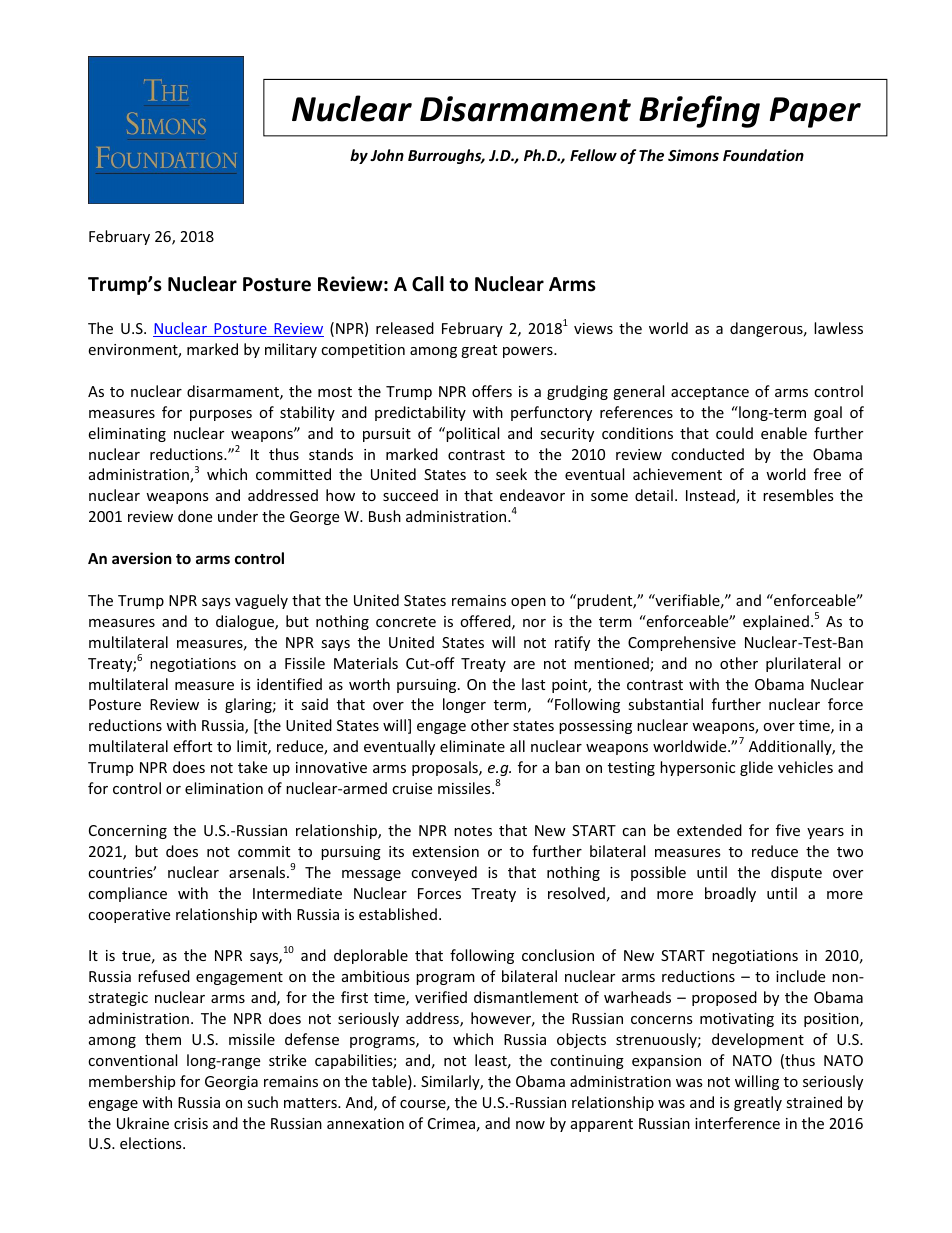  Describe the element at coordinates (534, 623) in the screenshot. I see `nor` at that location.
